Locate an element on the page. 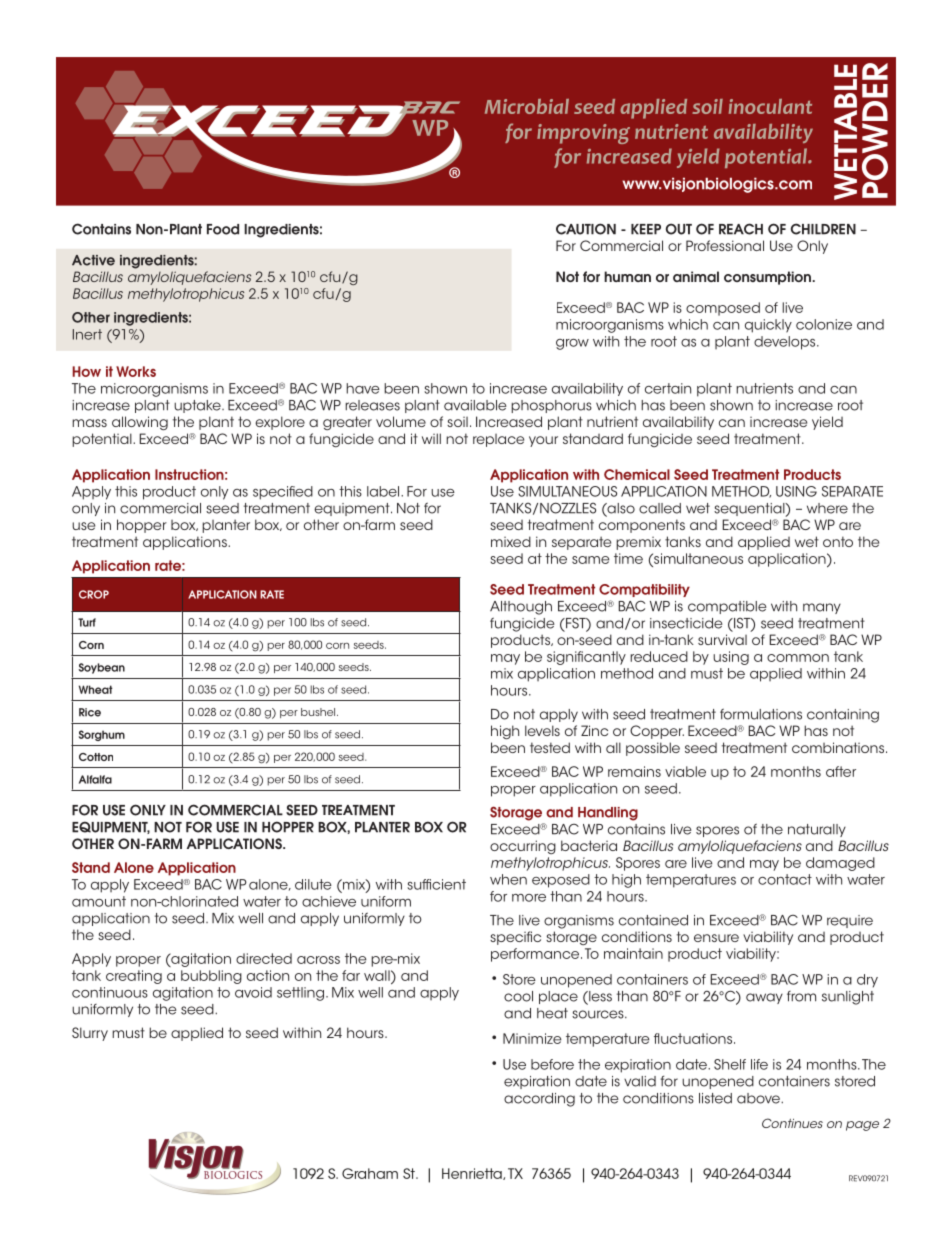 The height and width of the image is (1233, 952). CROP is located at coordinates (94, 594).
